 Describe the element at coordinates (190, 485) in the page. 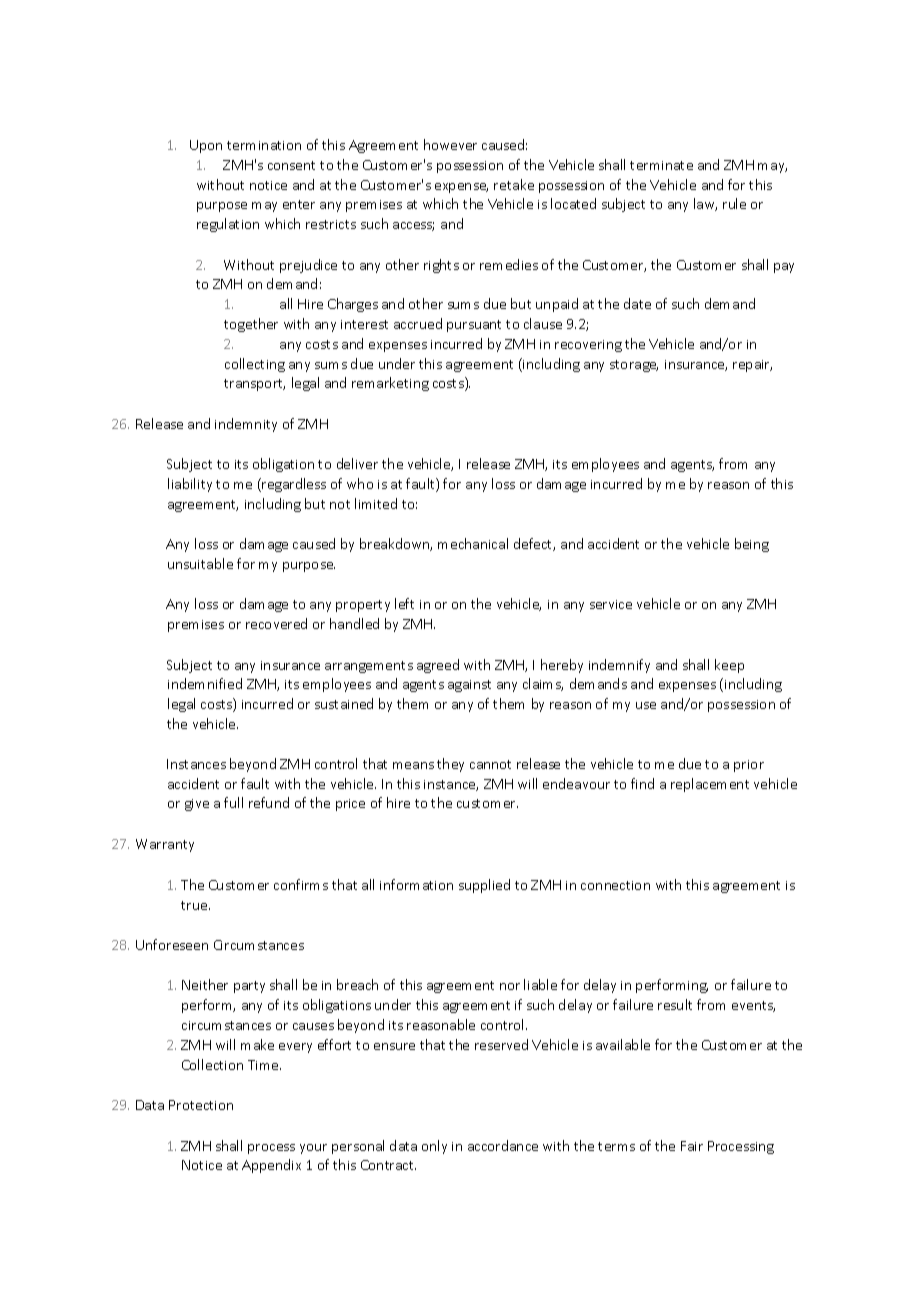

I see `liability` at that location.
